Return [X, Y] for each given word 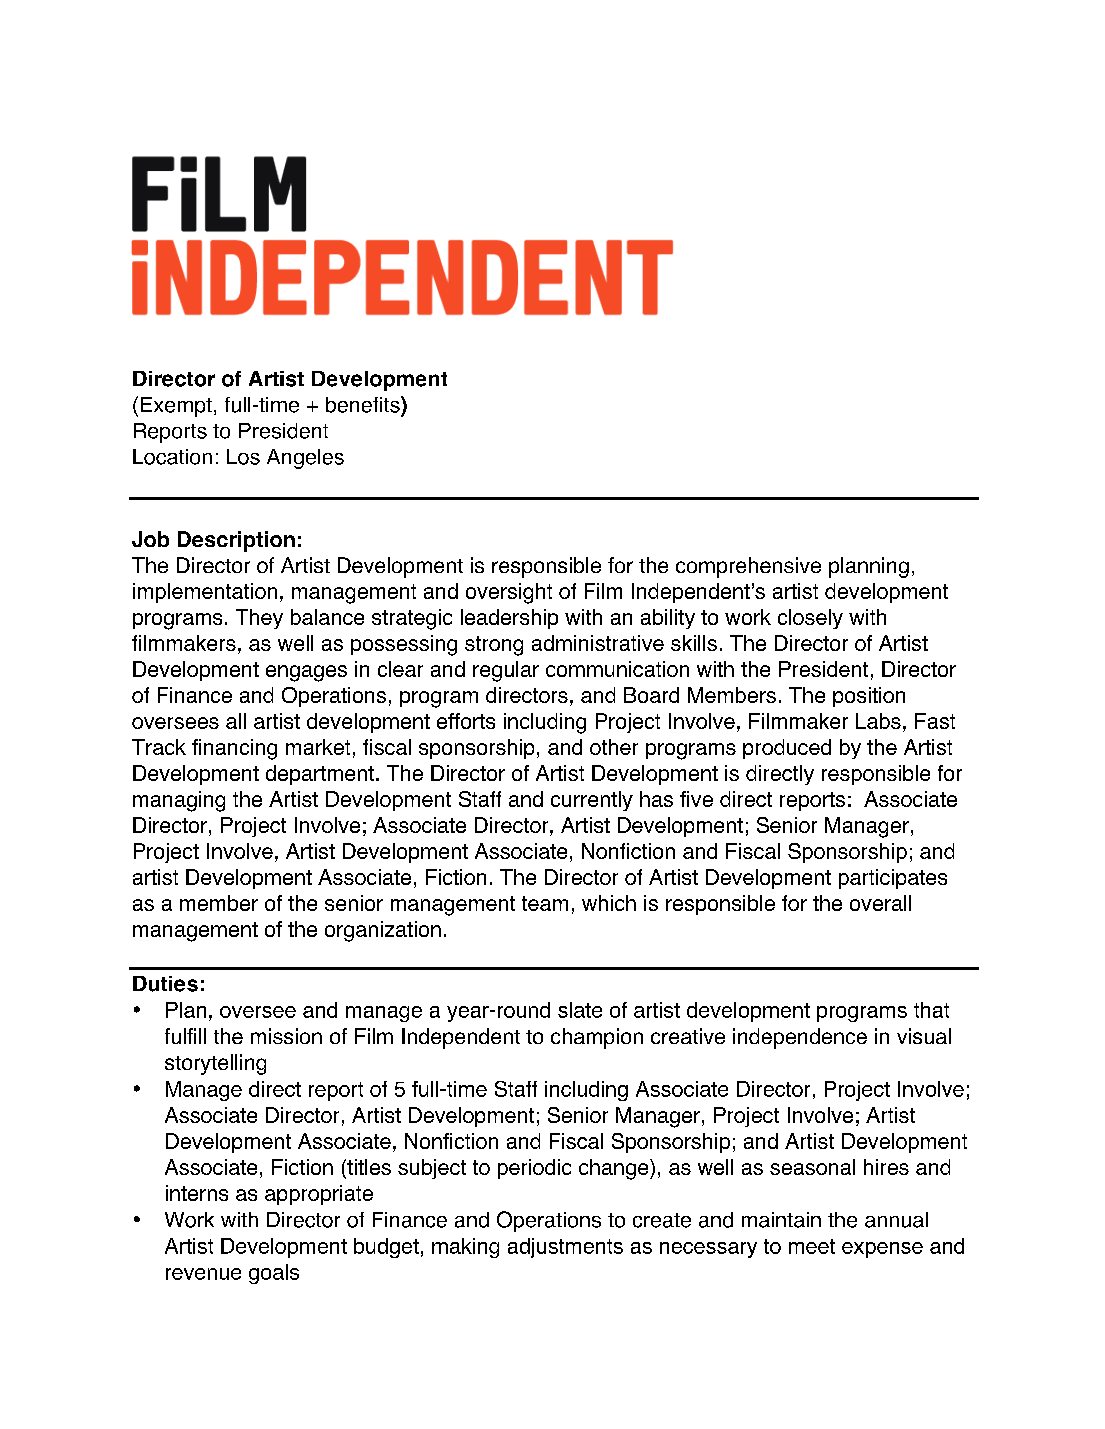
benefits [364, 404]
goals [274, 1274]
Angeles [305, 459]
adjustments [565, 1248]
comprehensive [748, 567]
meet [812, 1246]
